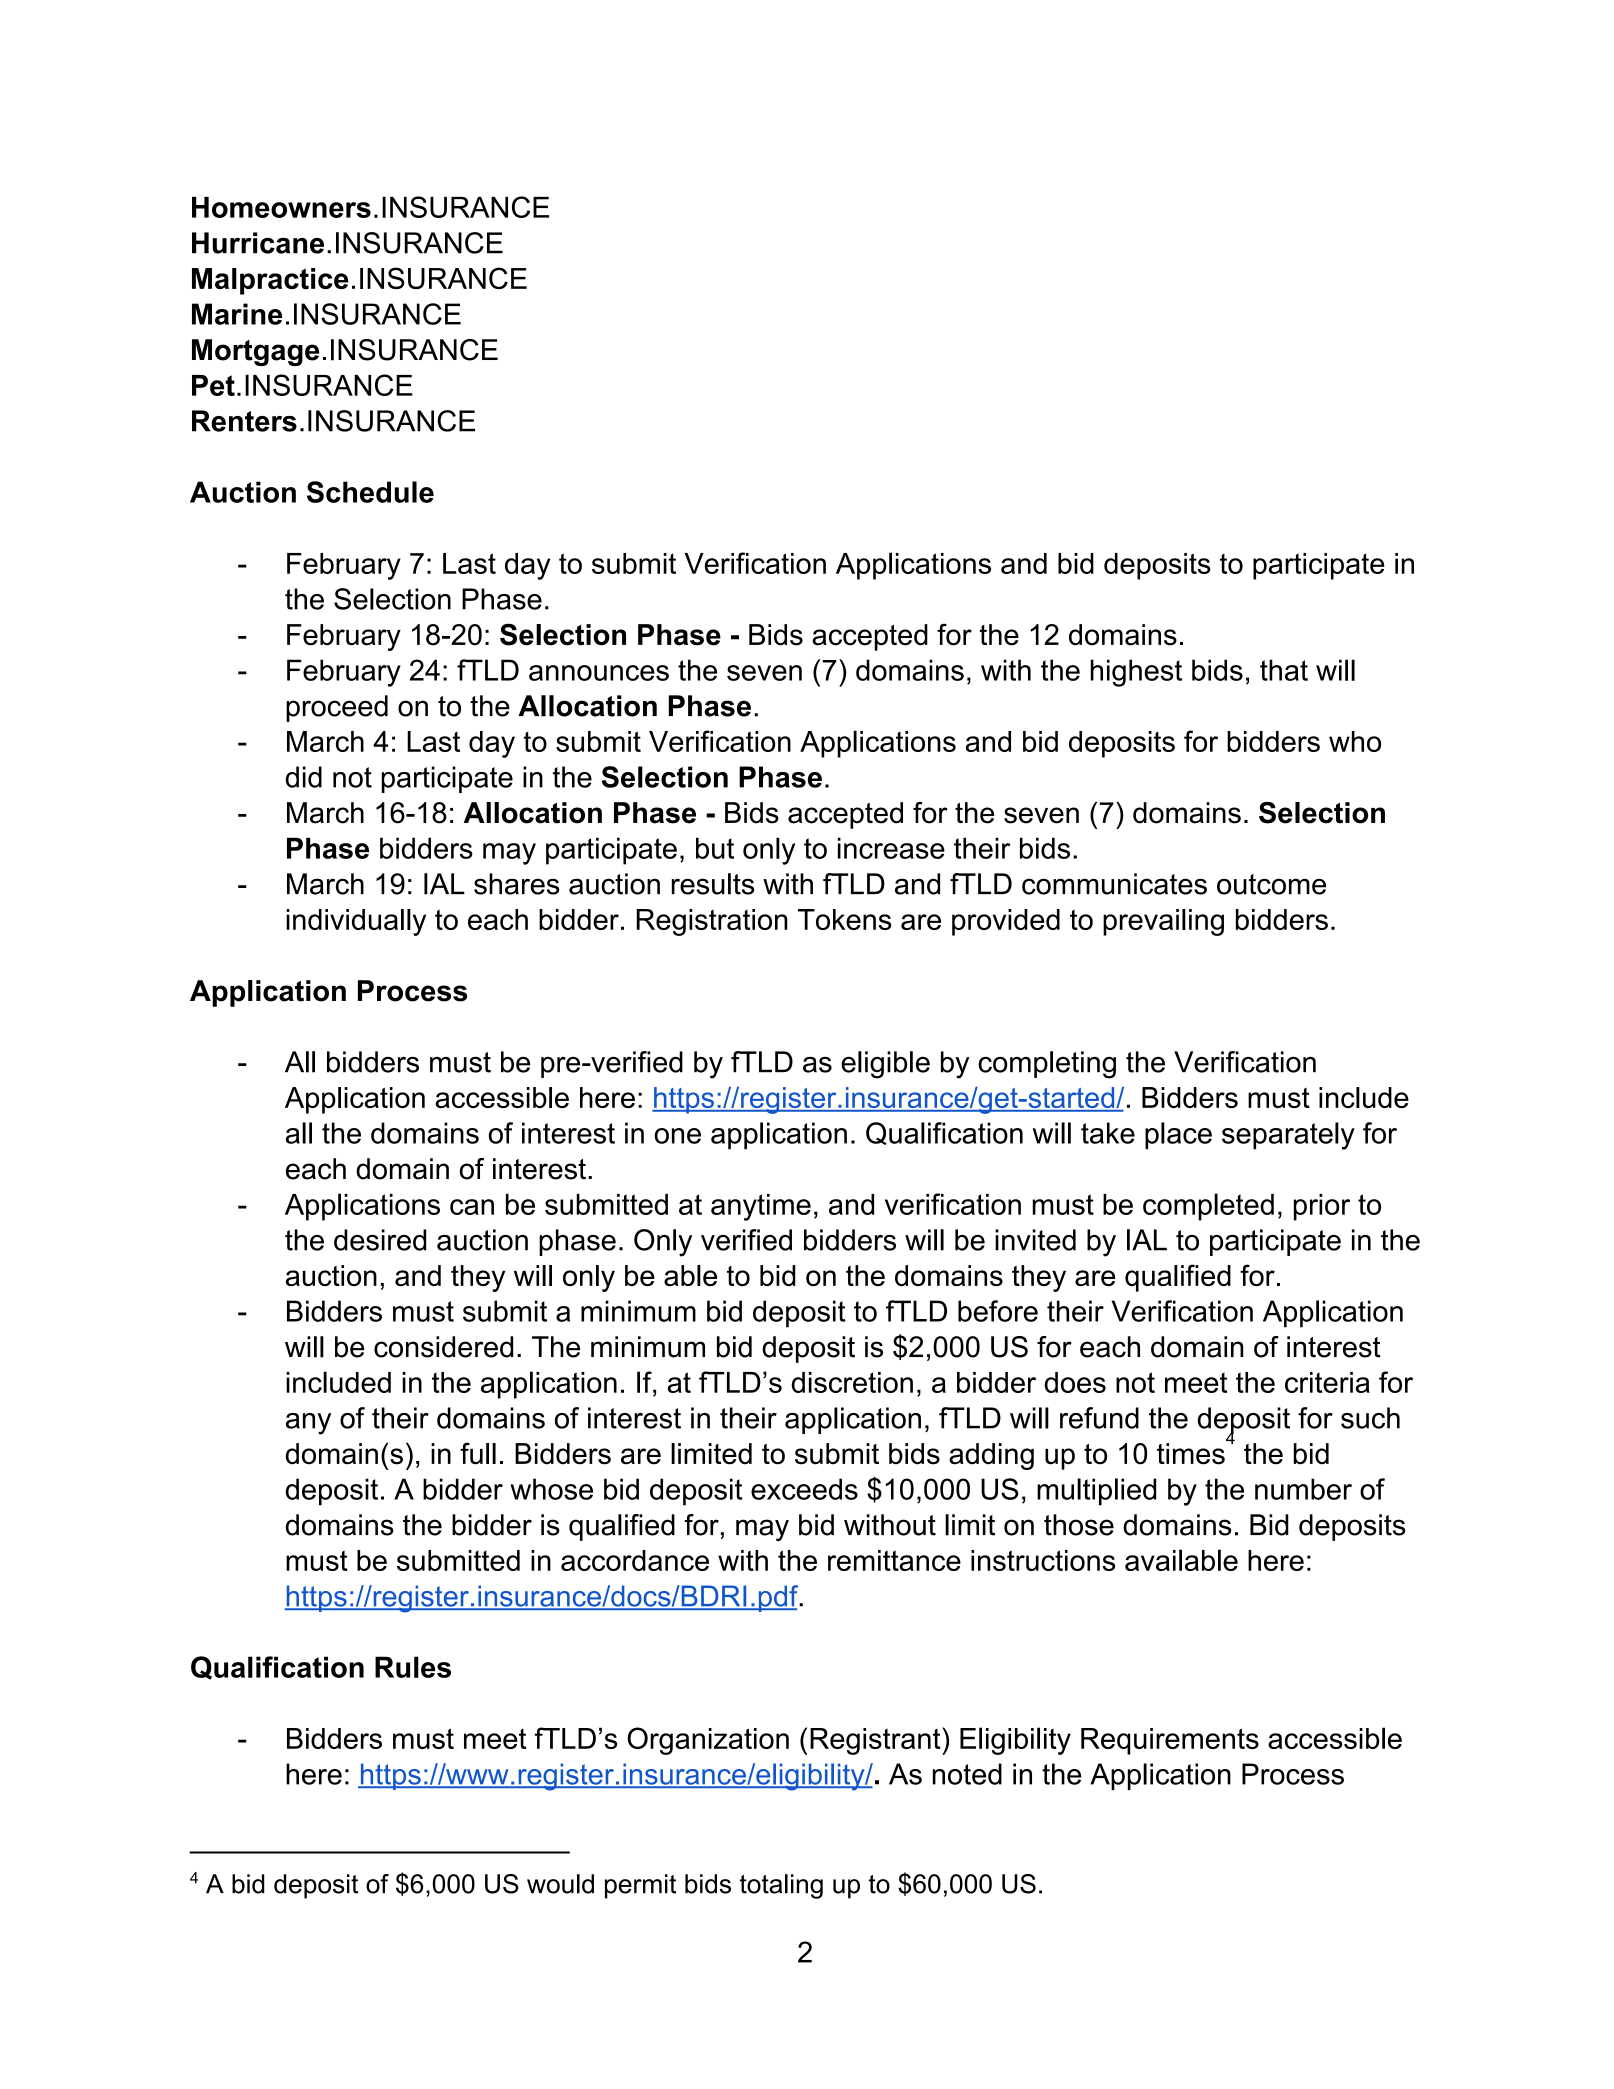 This page has height=2089, width=1614. What do you see at coordinates (891, 848) in the page?
I see `increase` at bounding box center [891, 848].
